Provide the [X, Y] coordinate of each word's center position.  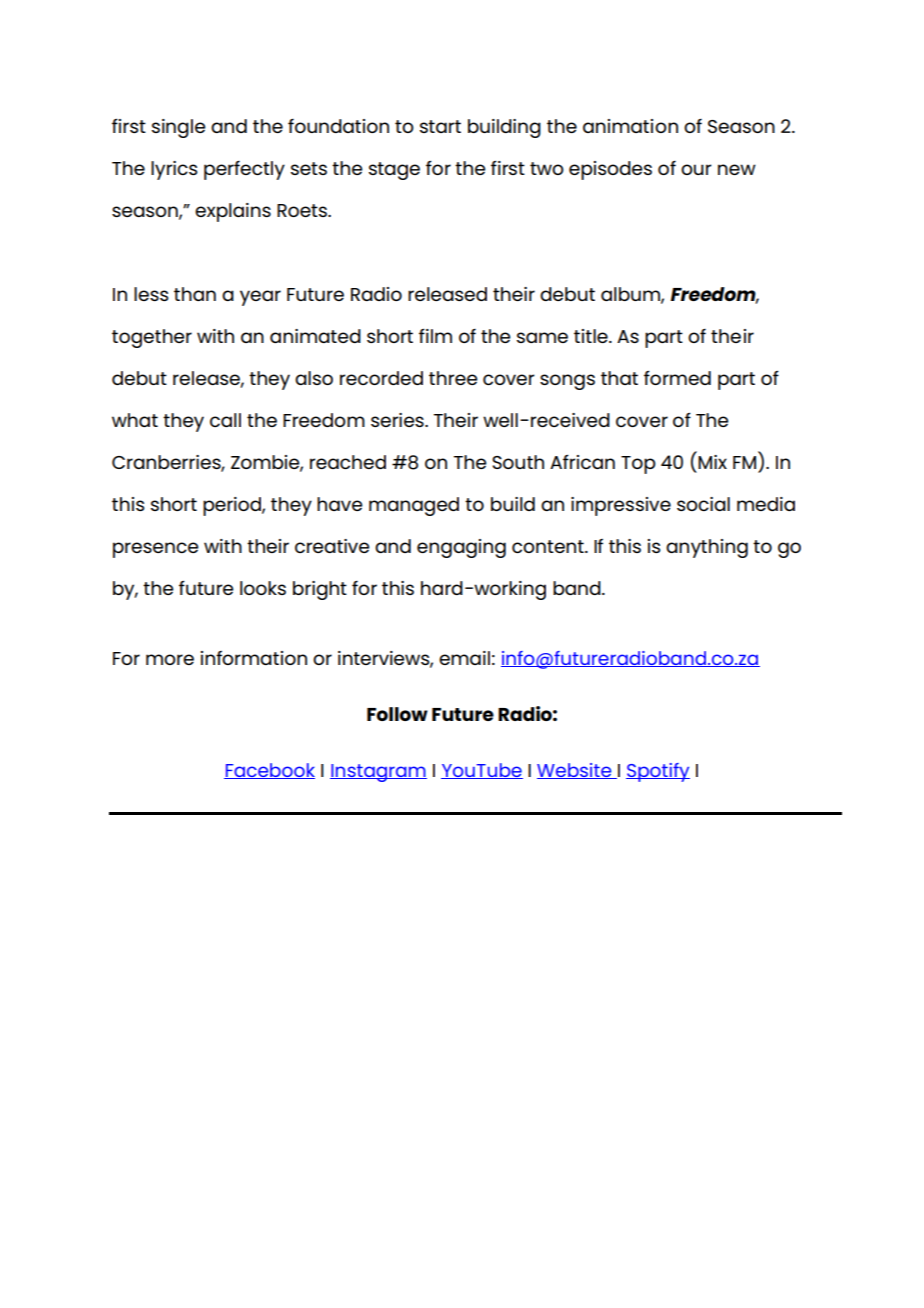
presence [155, 550]
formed [677, 377]
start [440, 126]
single [178, 128]
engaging [461, 548]
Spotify [658, 772]
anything [707, 548]
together [152, 338]
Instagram [378, 773]
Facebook [269, 771]
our [696, 169]
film [435, 335]
